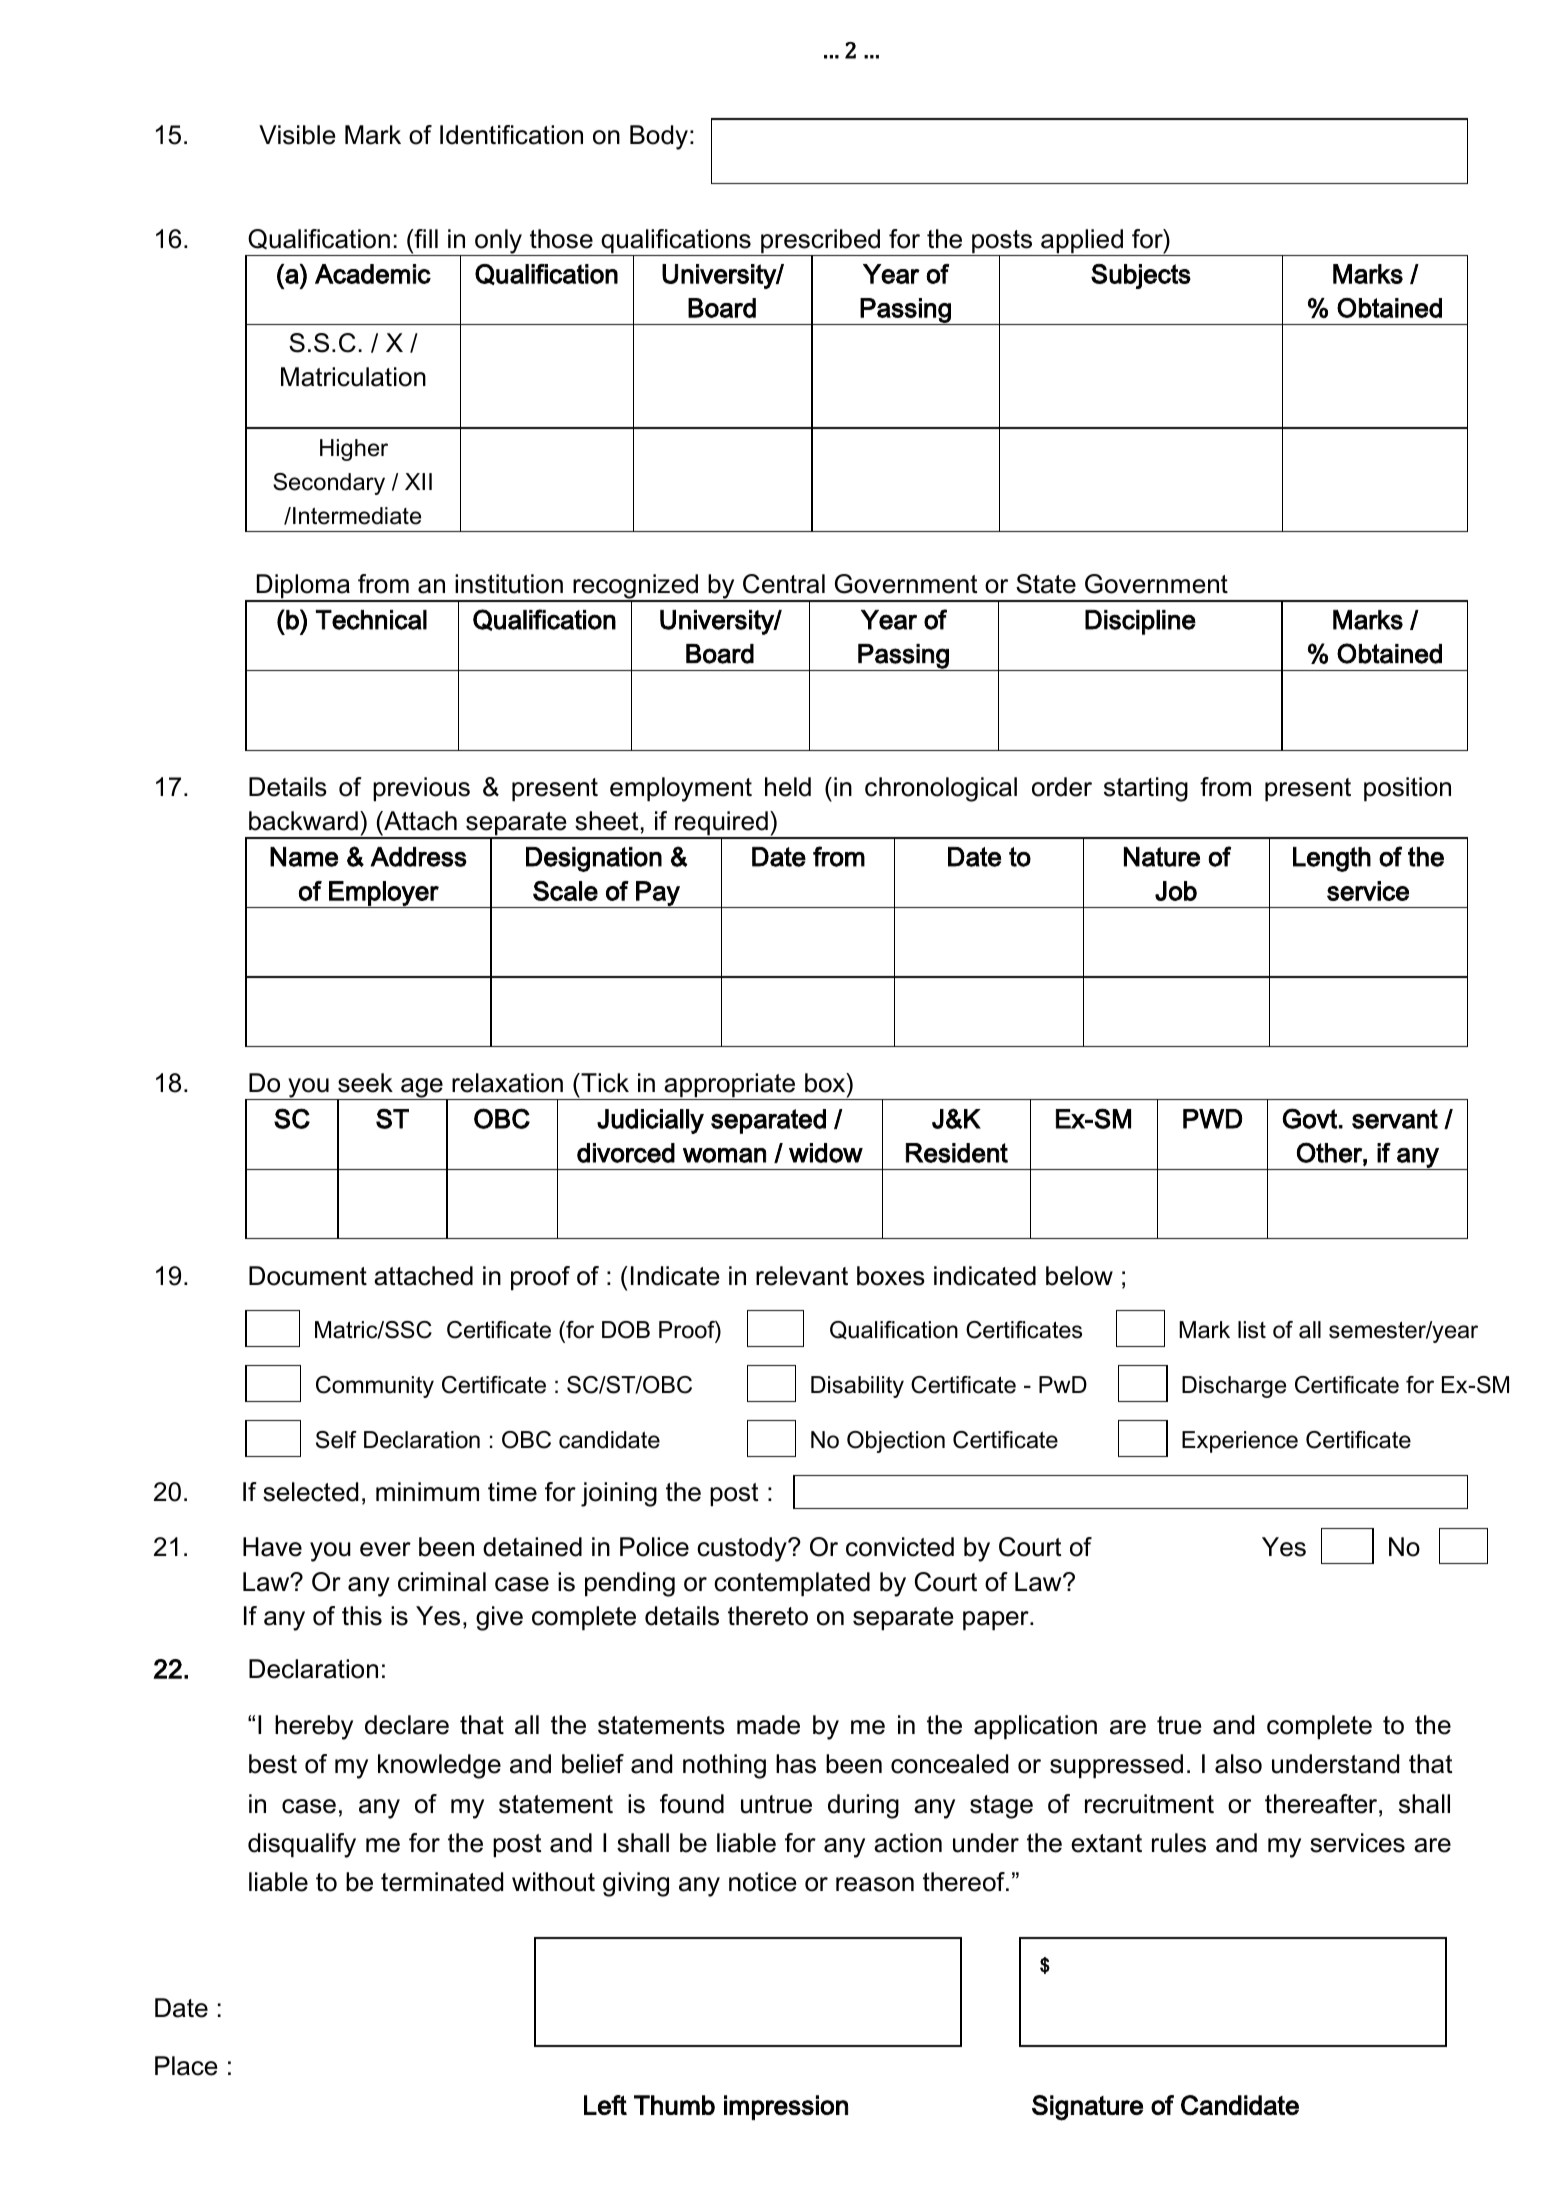  Describe the element at coordinates (1240, 1442) in the image. I see `Experience` at that location.
